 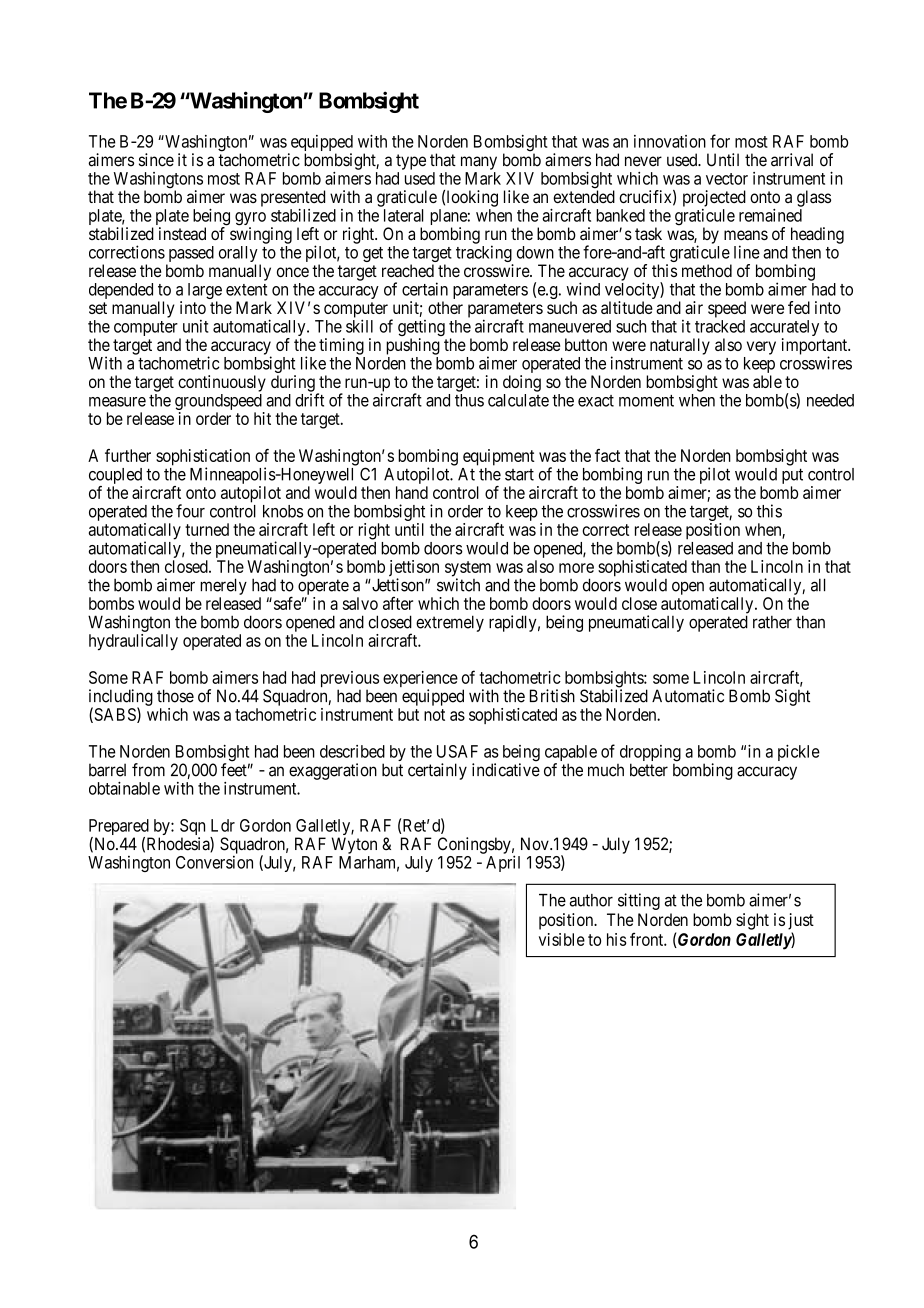 I want to click on Conversion, so click(x=214, y=862).
